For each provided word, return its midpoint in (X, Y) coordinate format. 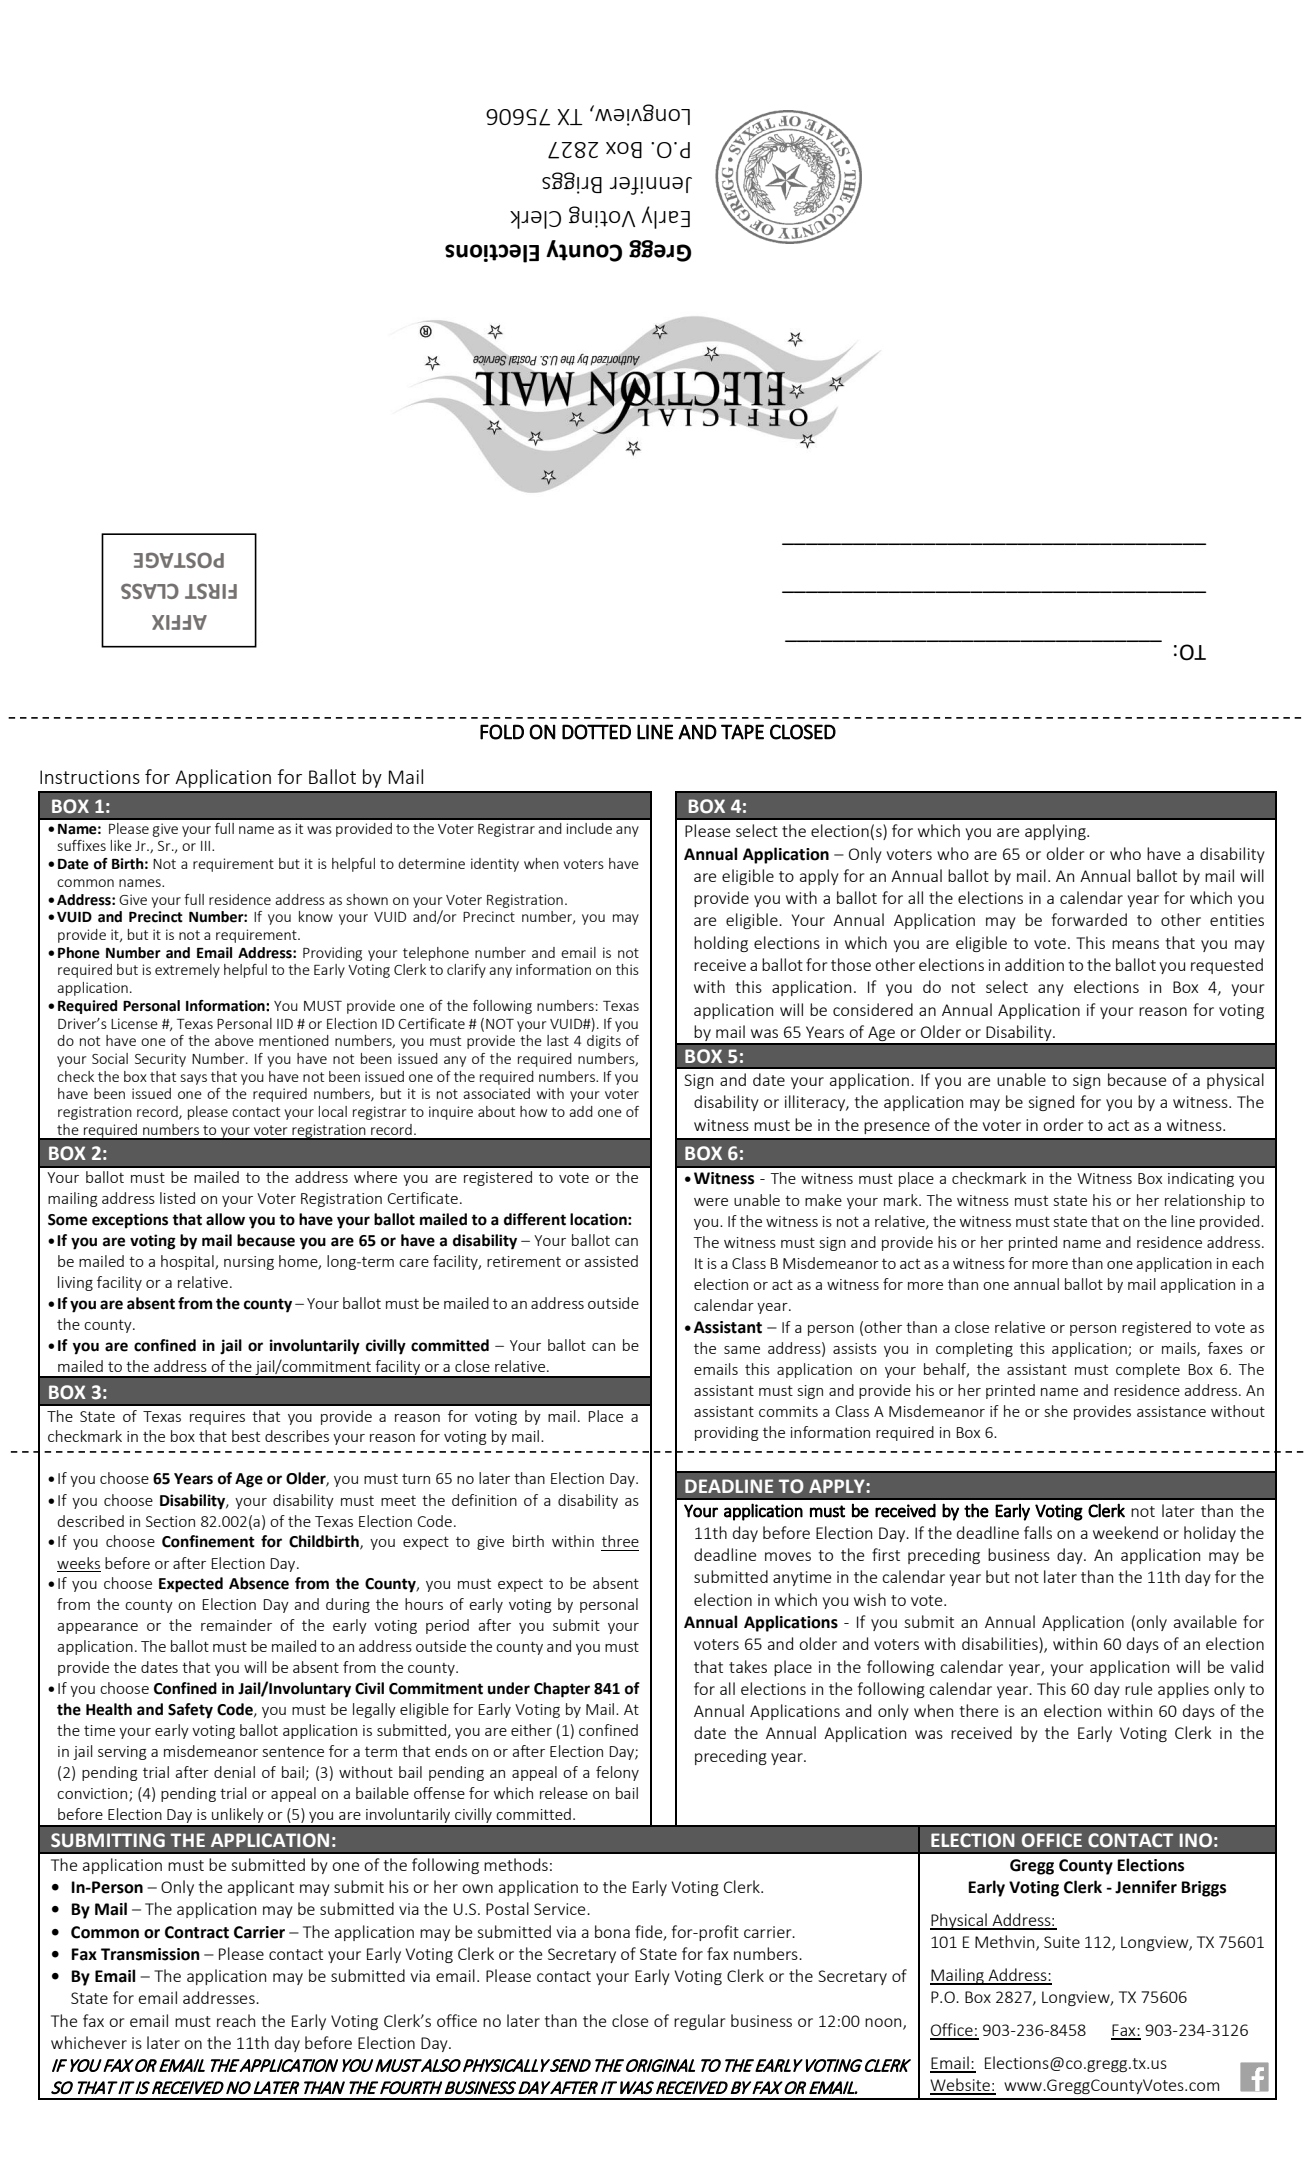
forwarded (1089, 919)
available (1205, 1621)
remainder (236, 1625)
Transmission (150, 1954)
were (711, 1202)
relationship (1205, 1201)
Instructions (90, 777)
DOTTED (596, 732)
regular (699, 2022)
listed (177, 1198)
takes (748, 1666)
